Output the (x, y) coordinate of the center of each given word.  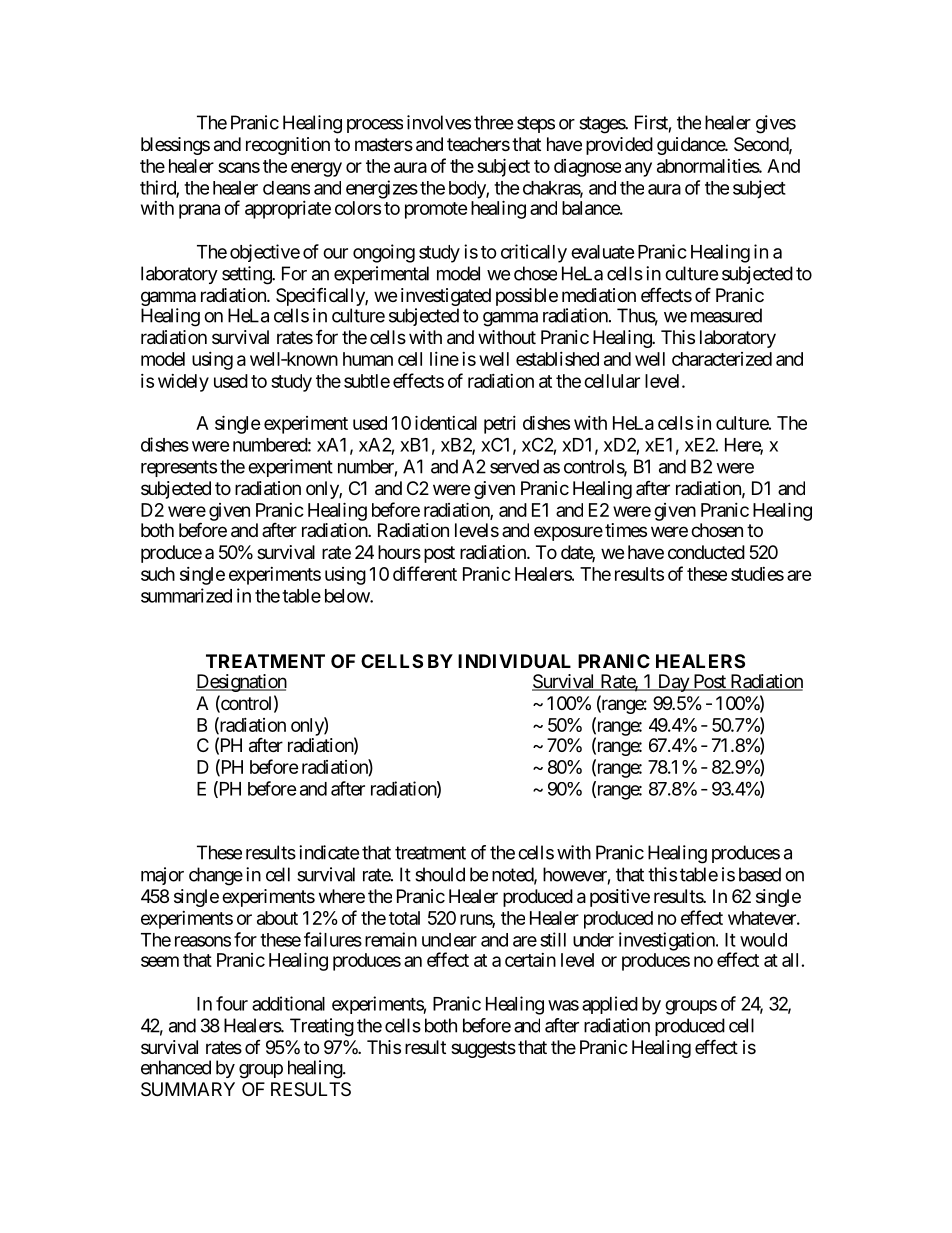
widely (183, 383)
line (444, 359)
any (638, 169)
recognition (288, 146)
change (216, 876)
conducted (706, 552)
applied (610, 1005)
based (760, 874)
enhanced (176, 1067)
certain (530, 960)
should (440, 874)
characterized (722, 359)
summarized (186, 595)
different (425, 573)
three (493, 122)
